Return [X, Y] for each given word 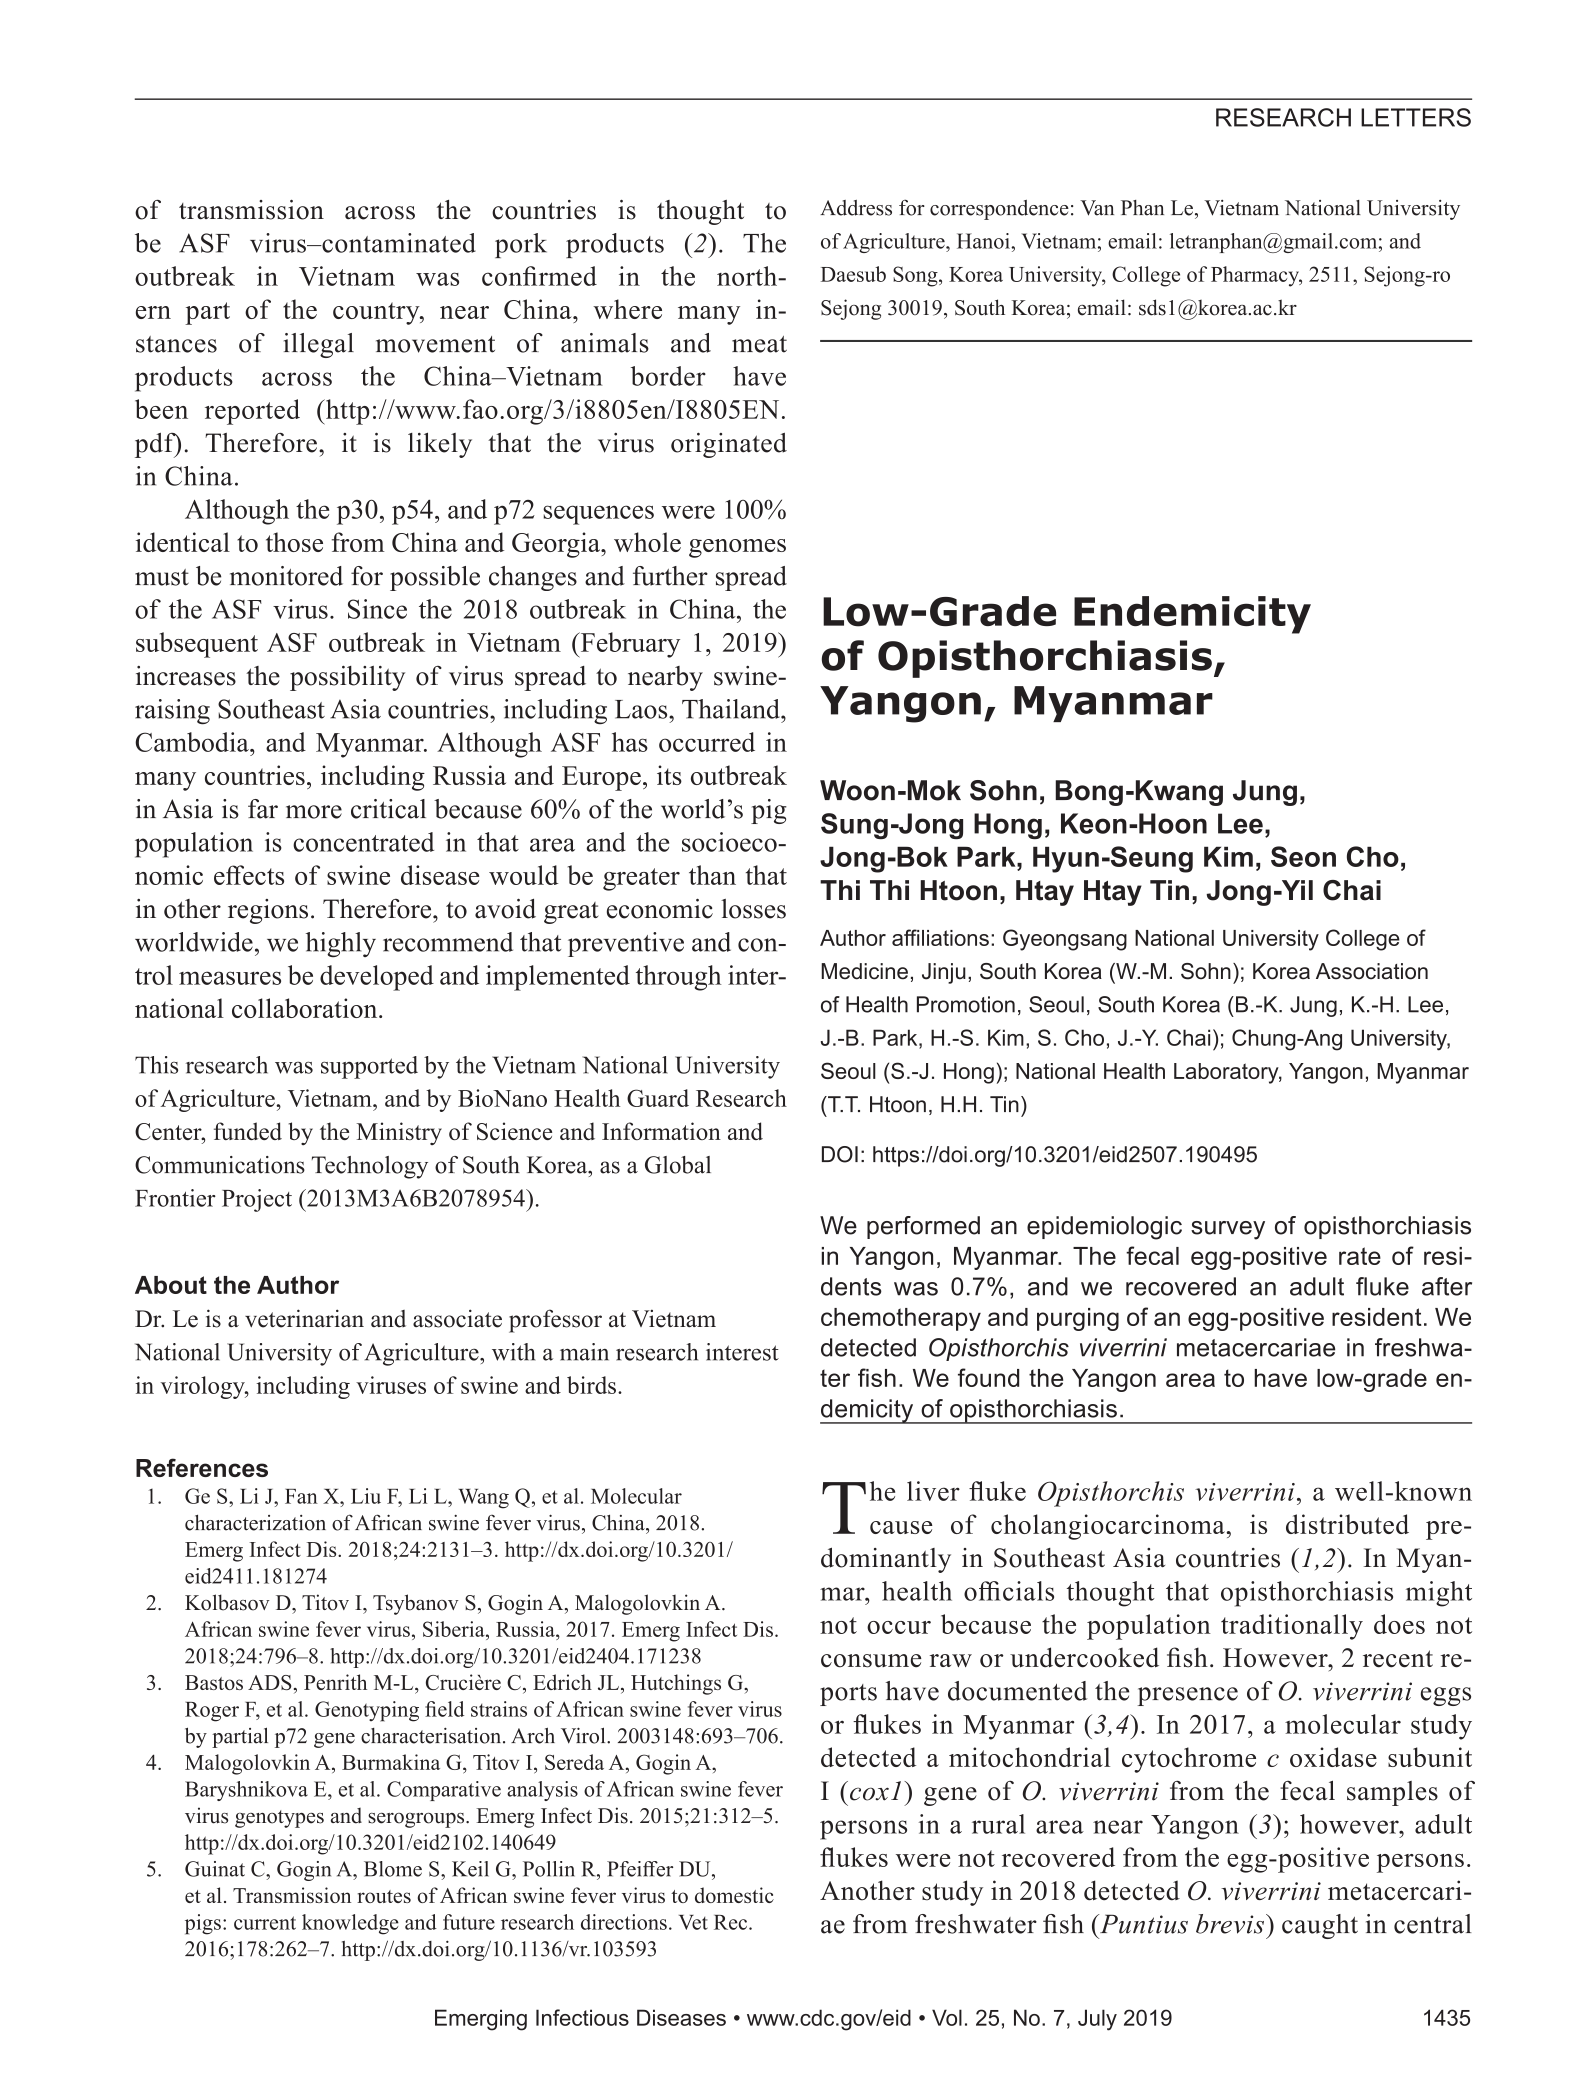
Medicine [864, 971]
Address [856, 208]
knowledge [350, 1924]
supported [369, 1067]
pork [521, 245]
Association [1372, 971]
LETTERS [1416, 117]
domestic [734, 1895]
